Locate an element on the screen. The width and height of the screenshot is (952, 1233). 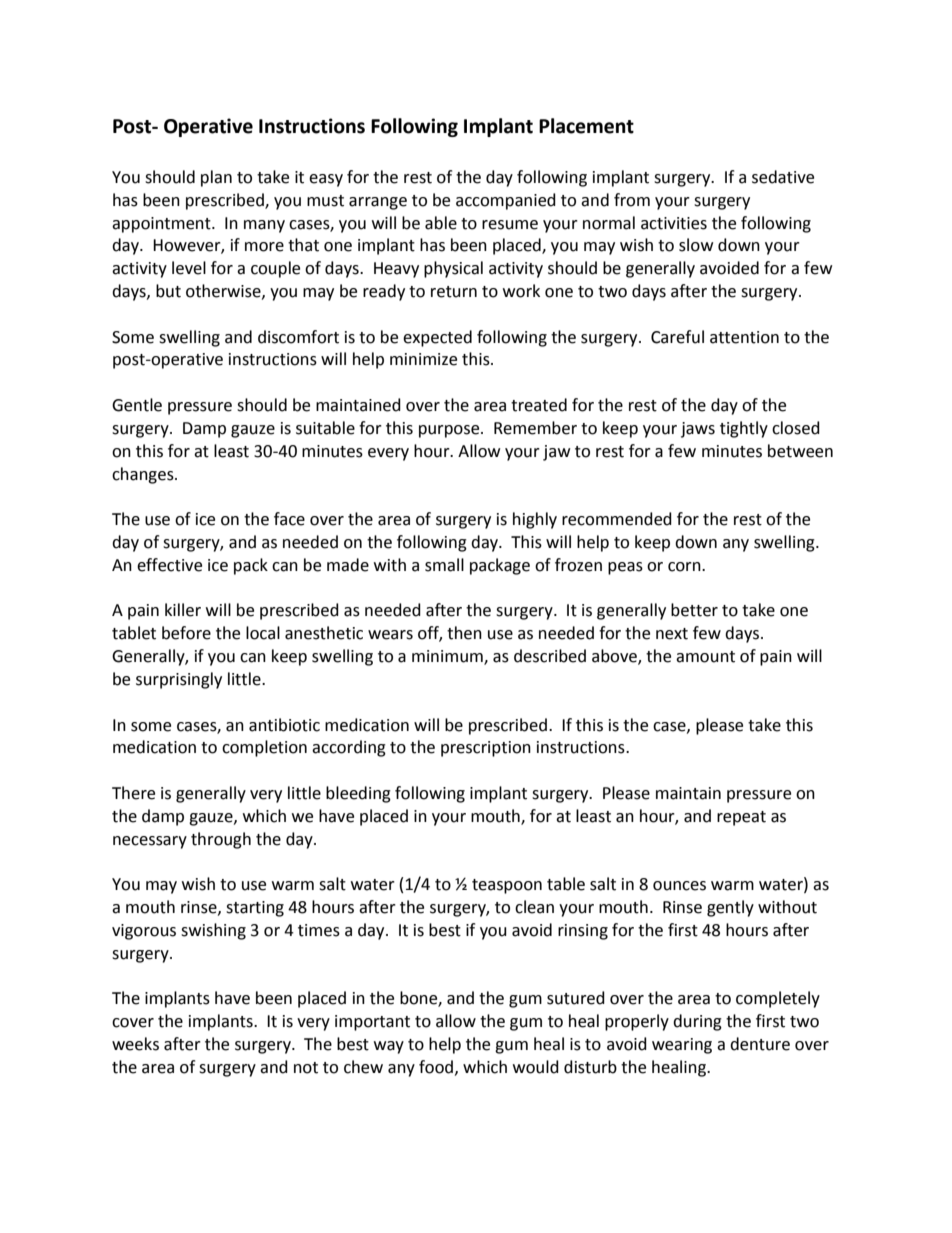
repeat is located at coordinates (741, 818).
